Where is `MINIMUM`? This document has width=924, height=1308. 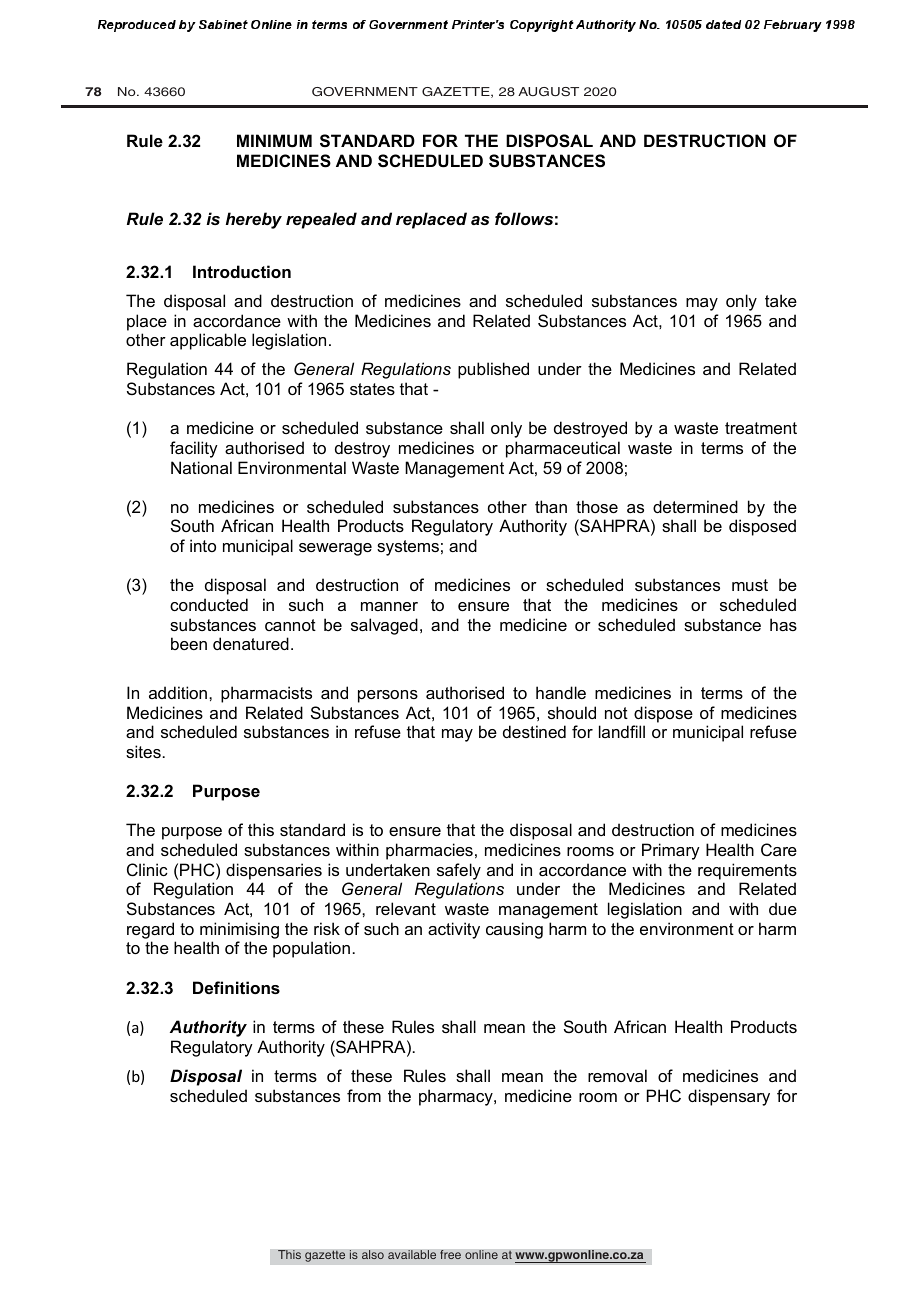 MINIMUM is located at coordinates (274, 140).
